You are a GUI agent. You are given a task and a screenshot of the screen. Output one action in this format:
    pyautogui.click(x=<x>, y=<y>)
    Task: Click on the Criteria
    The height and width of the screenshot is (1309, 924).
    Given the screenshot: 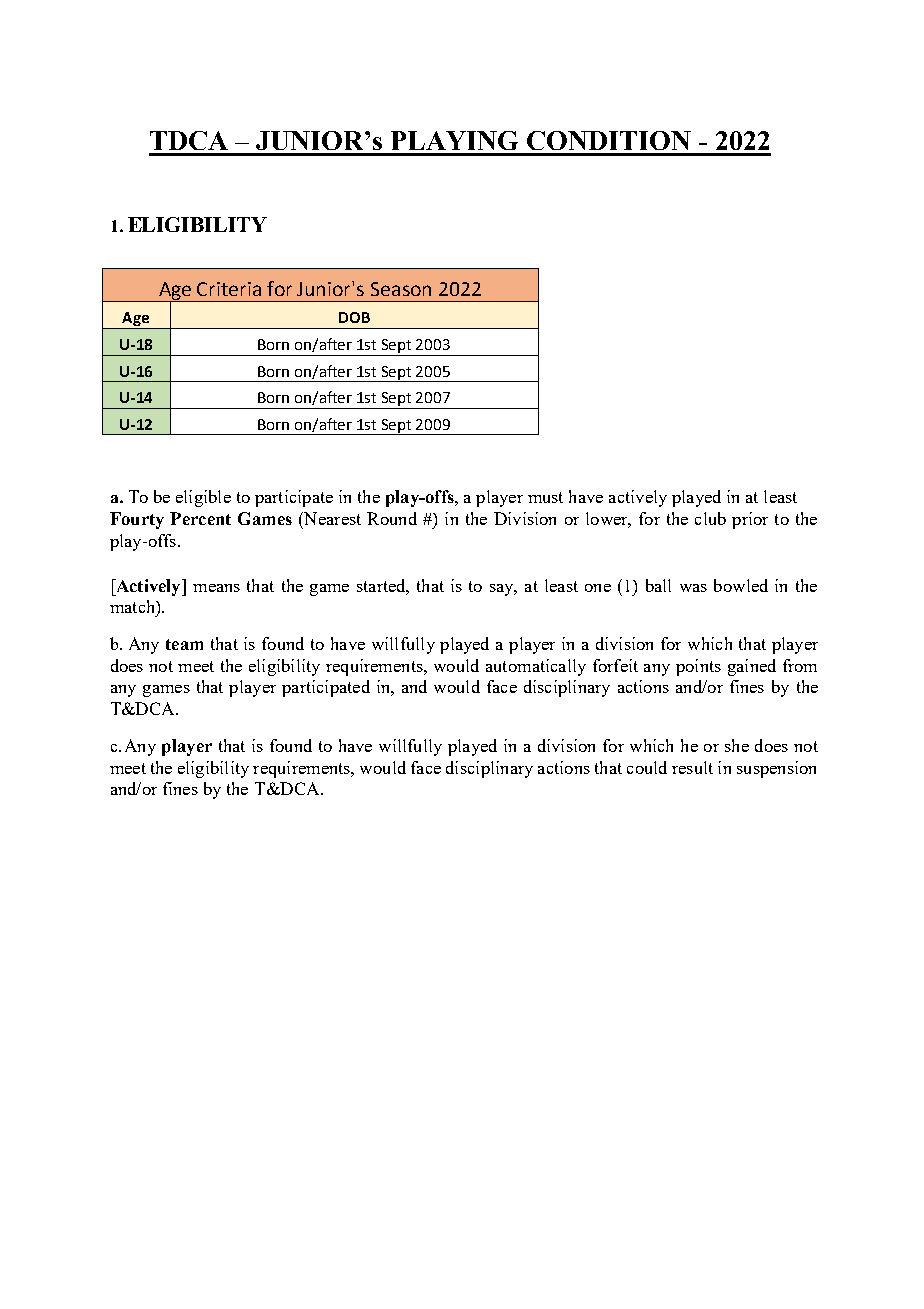 What is the action you would take?
    pyautogui.click(x=229, y=289)
